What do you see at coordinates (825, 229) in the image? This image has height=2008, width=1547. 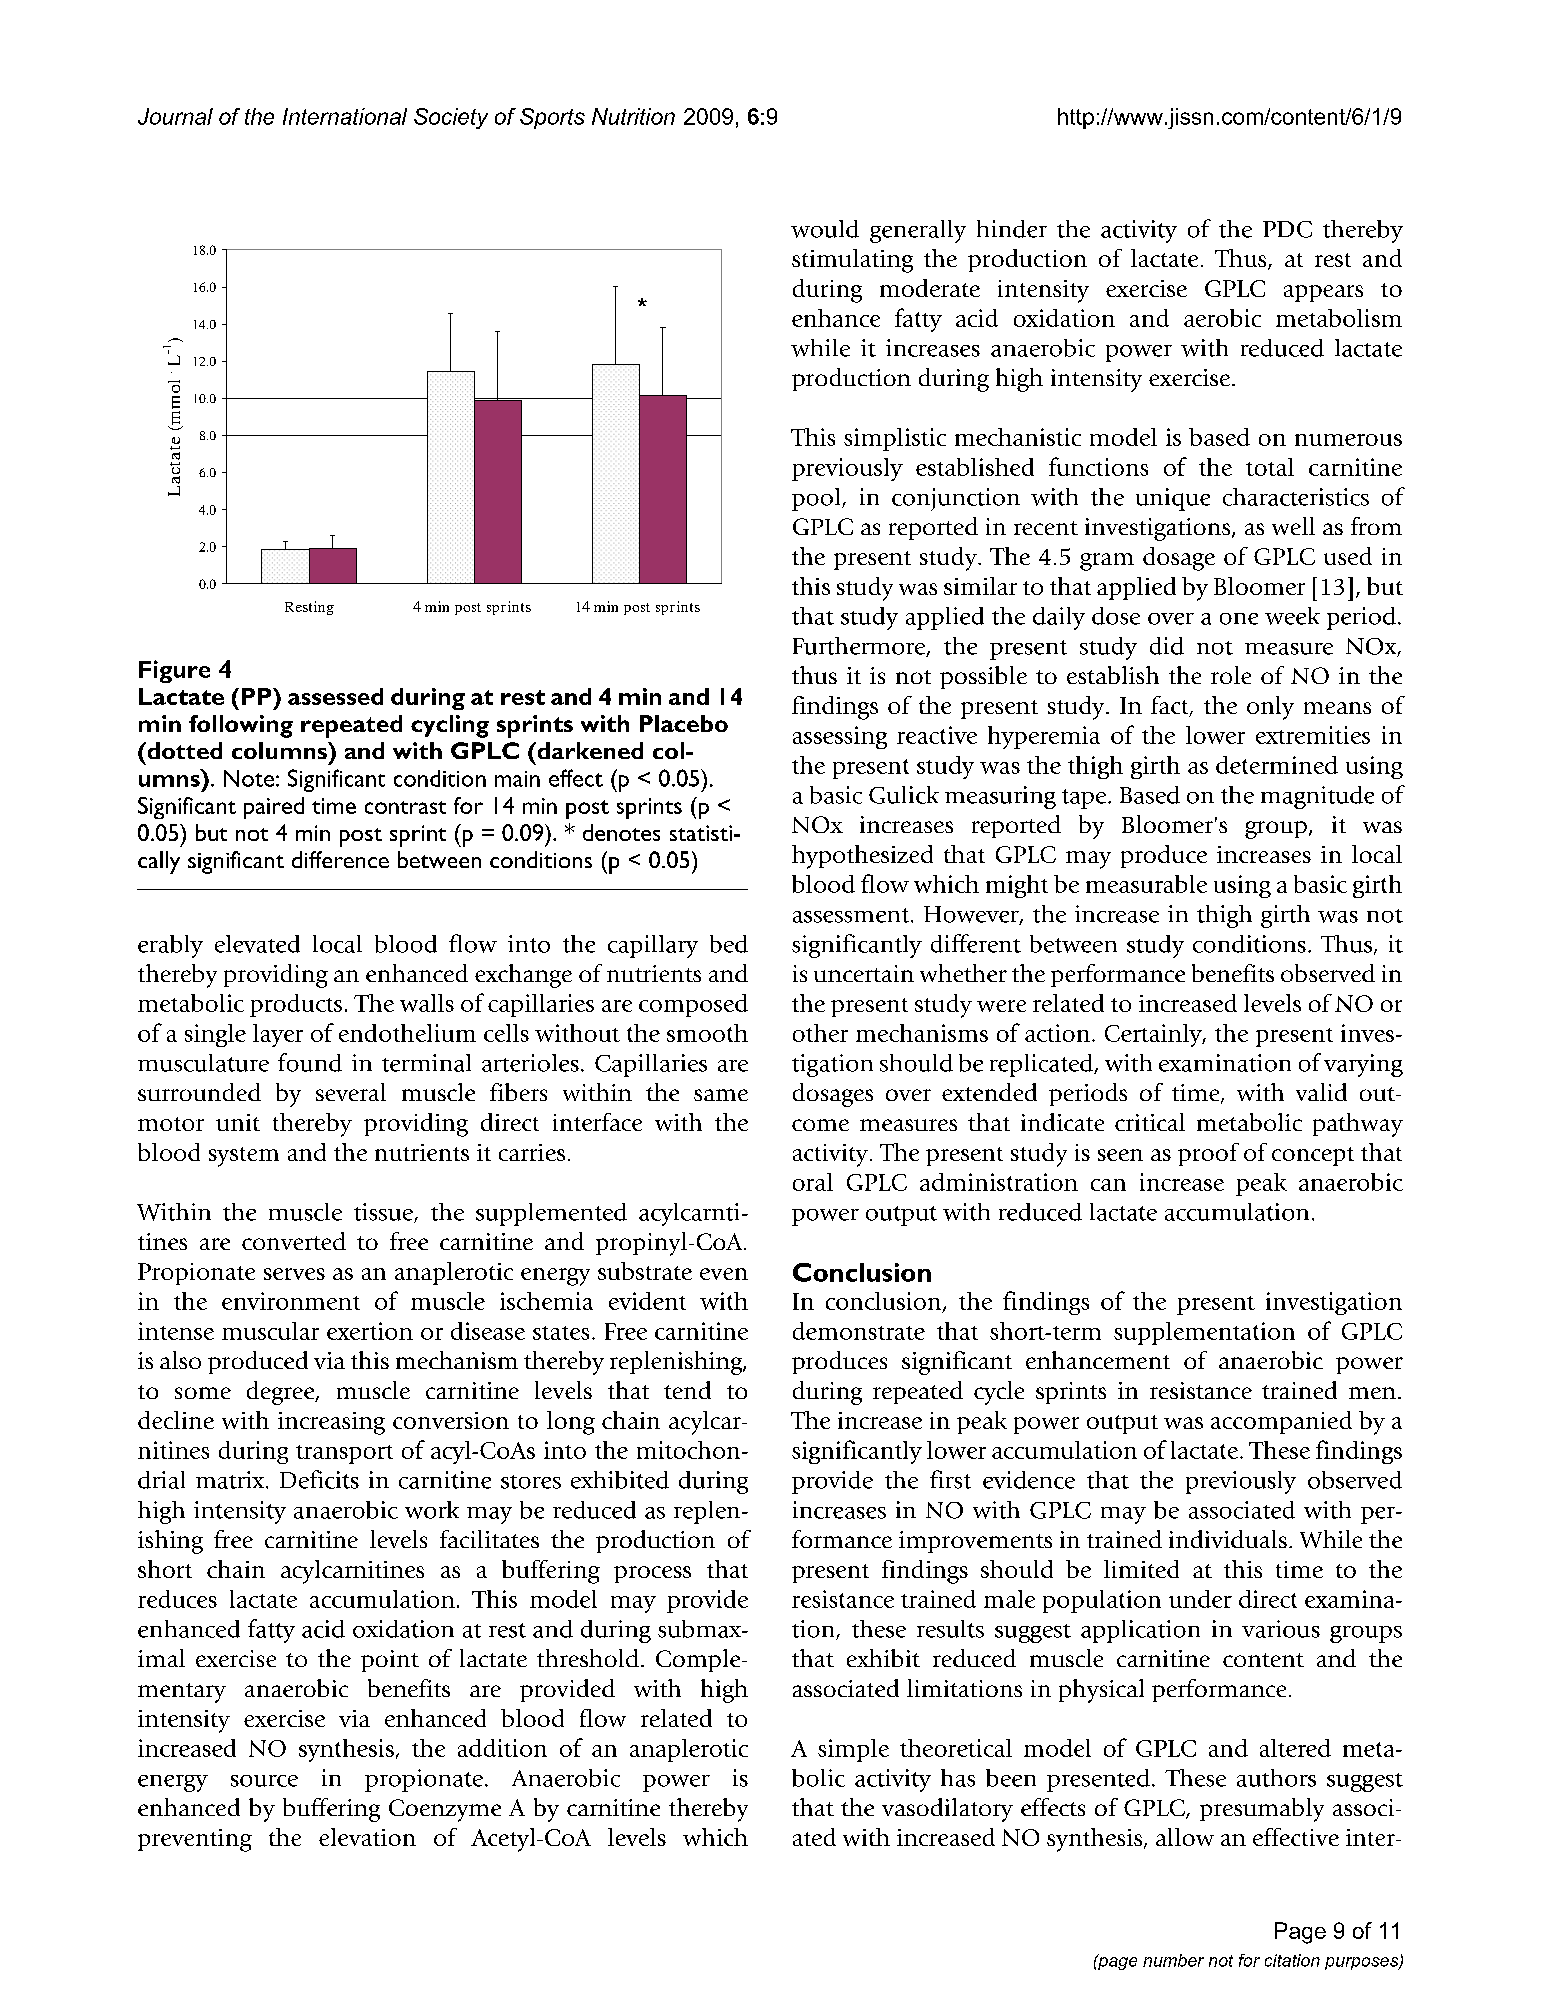 I see `would` at bounding box center [825, 229].
